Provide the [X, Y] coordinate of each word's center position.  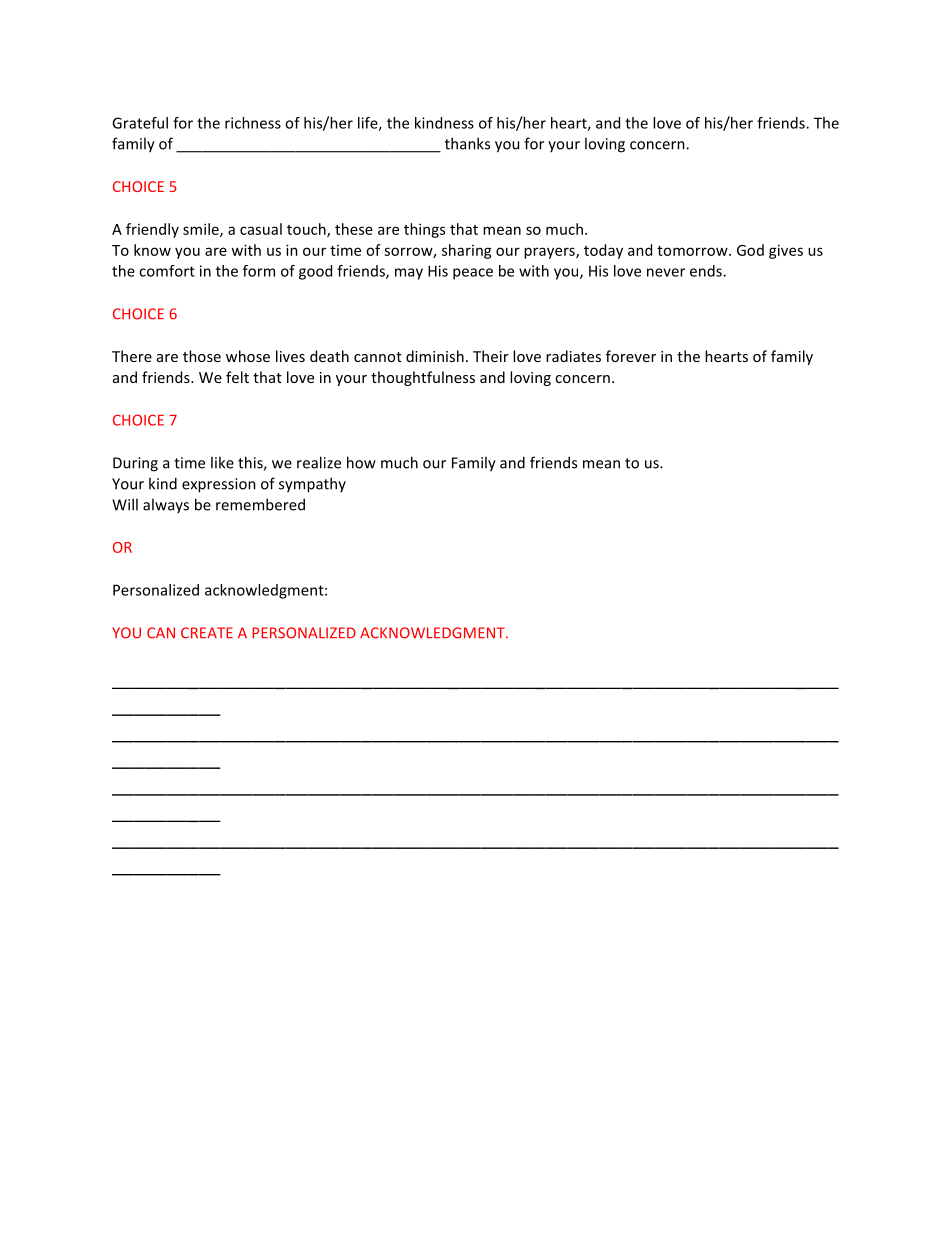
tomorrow [693, 251]
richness [253, 123]
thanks [467, 143]
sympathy [312, 485]
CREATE [207, 633]
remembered [260, 504]
